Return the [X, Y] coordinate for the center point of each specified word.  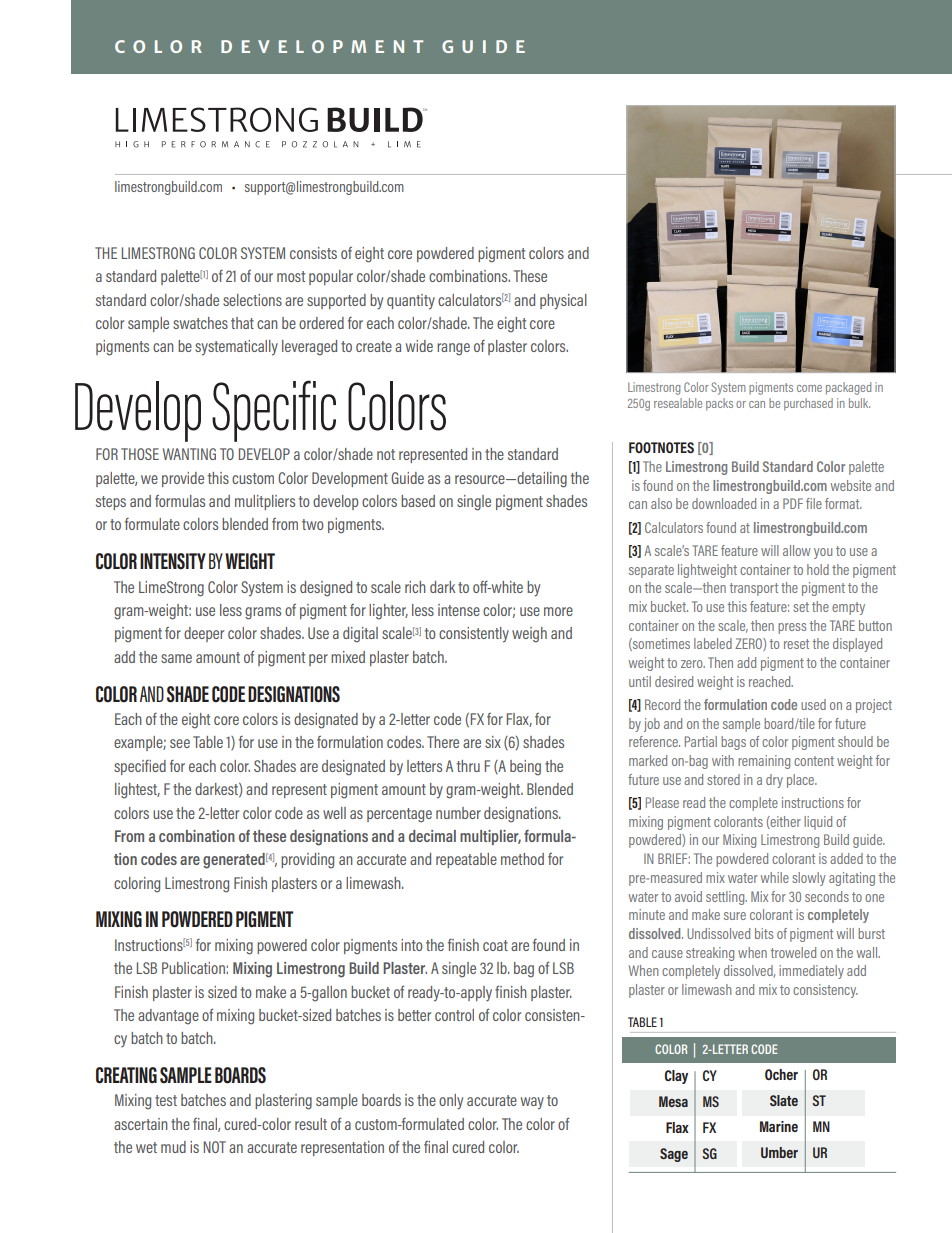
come [809, 388]
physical [563, 302]
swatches [200, 323]
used [813, 704]
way [532, 1103]
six [493, 742]
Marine [779, 1126]
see [180, 743]
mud [173, 1147]
